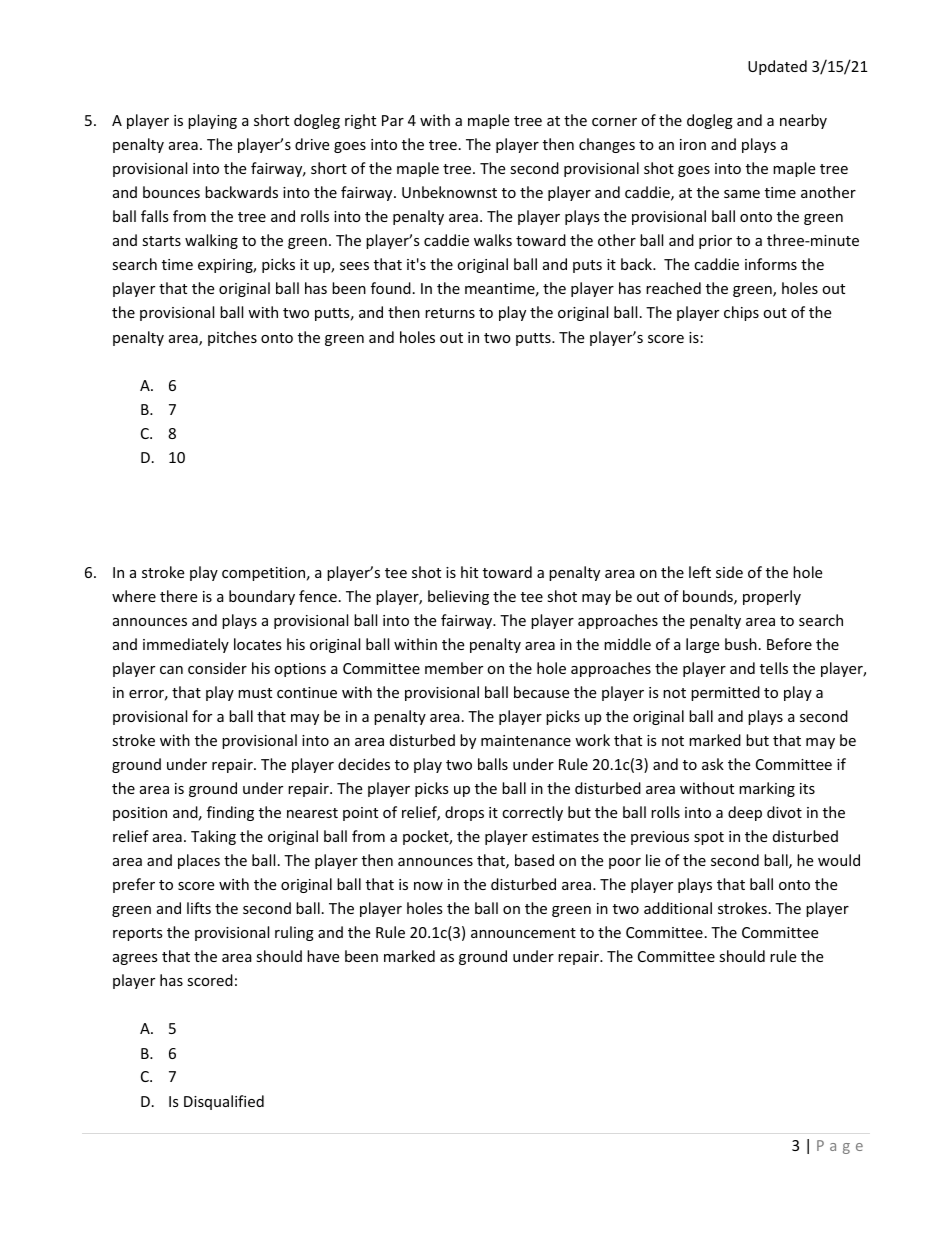 Image resolution: width=952 pixels, height=1233 pixels. What do you see at coordinates (741, 313) in the page?
I see `chips` at bounding box center [741, 313].
